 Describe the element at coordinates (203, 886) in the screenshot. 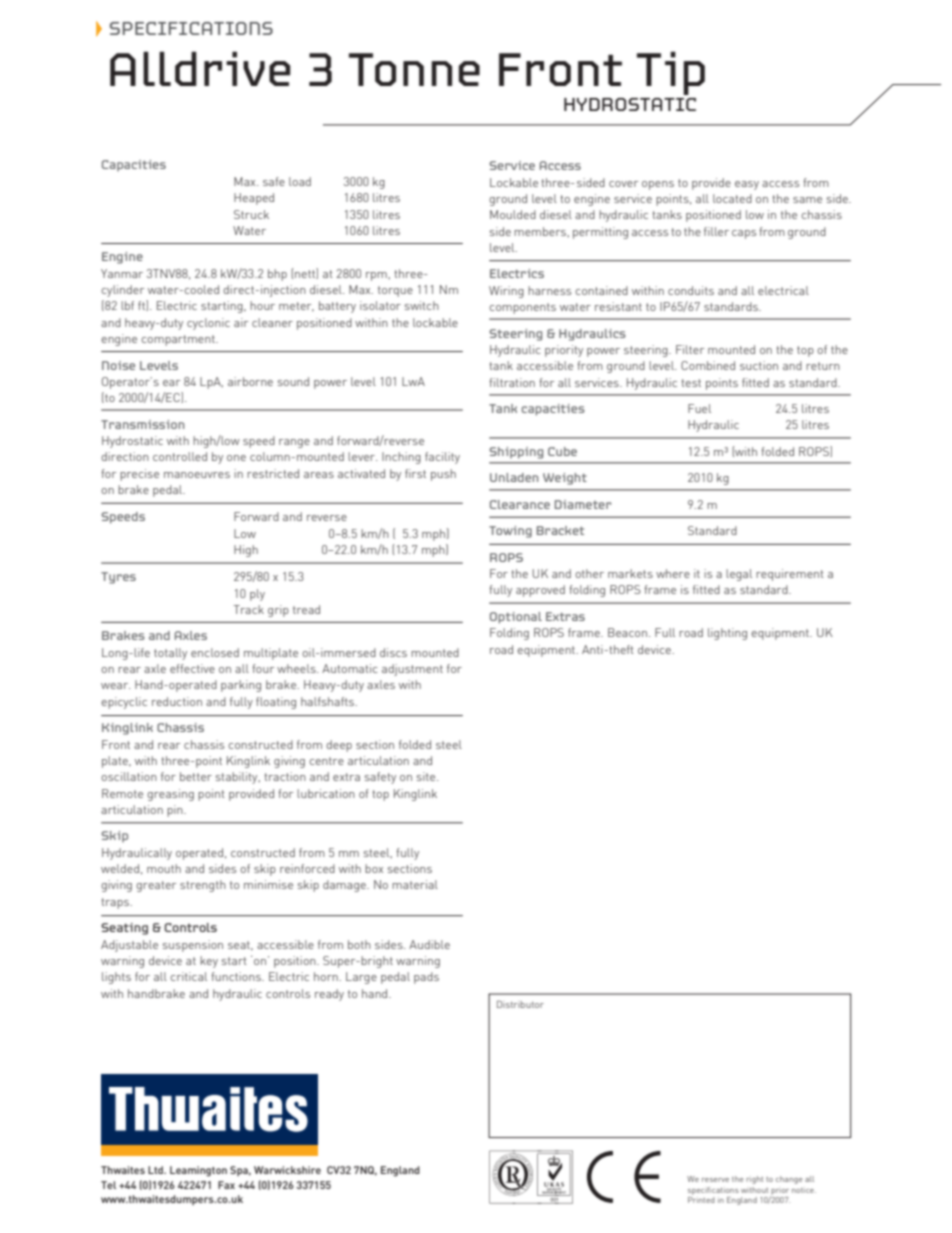

I see `strength` at that location.
